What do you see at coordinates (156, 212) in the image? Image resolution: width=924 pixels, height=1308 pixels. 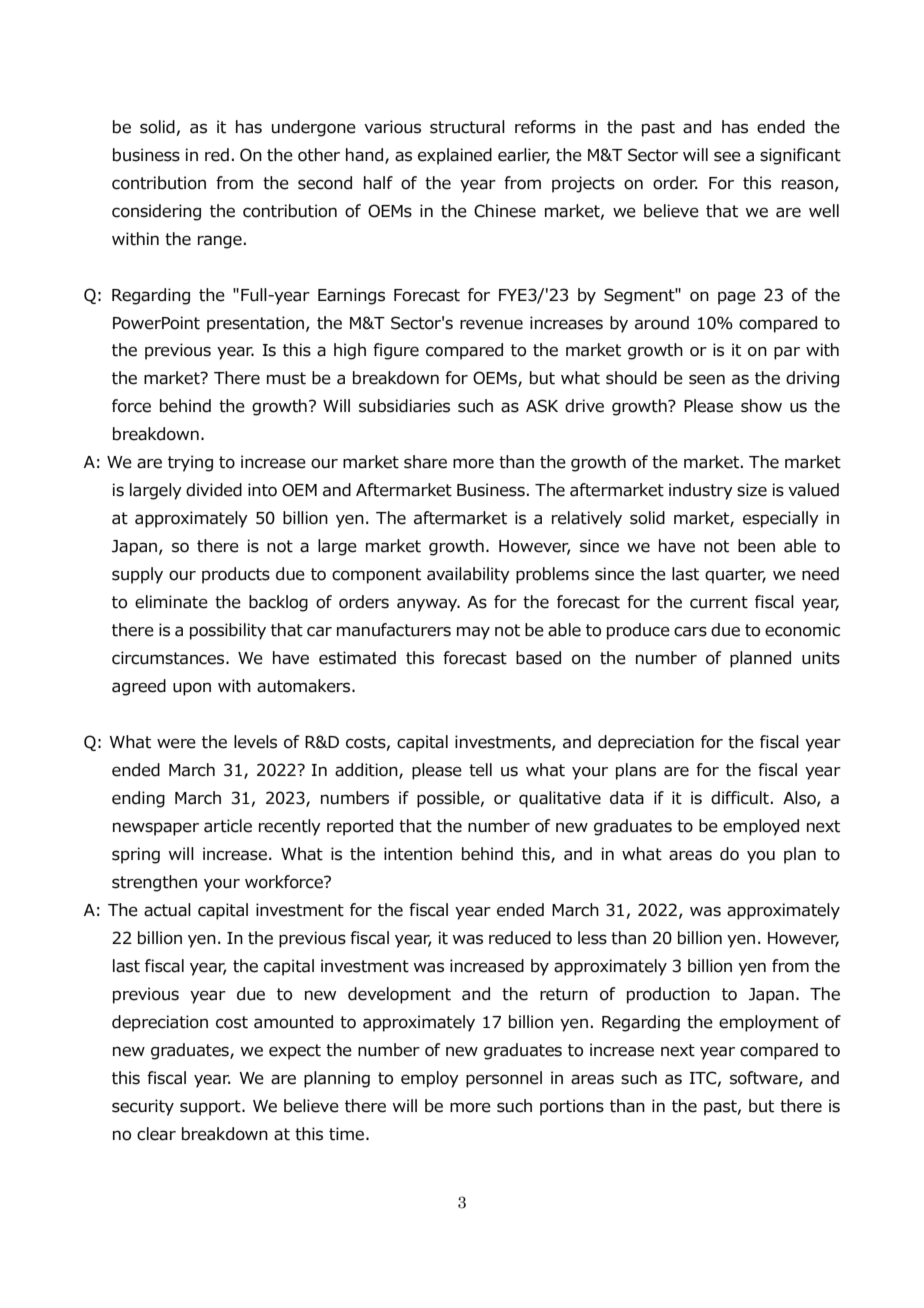 I see `considering` at bounding box center [156, 212].
